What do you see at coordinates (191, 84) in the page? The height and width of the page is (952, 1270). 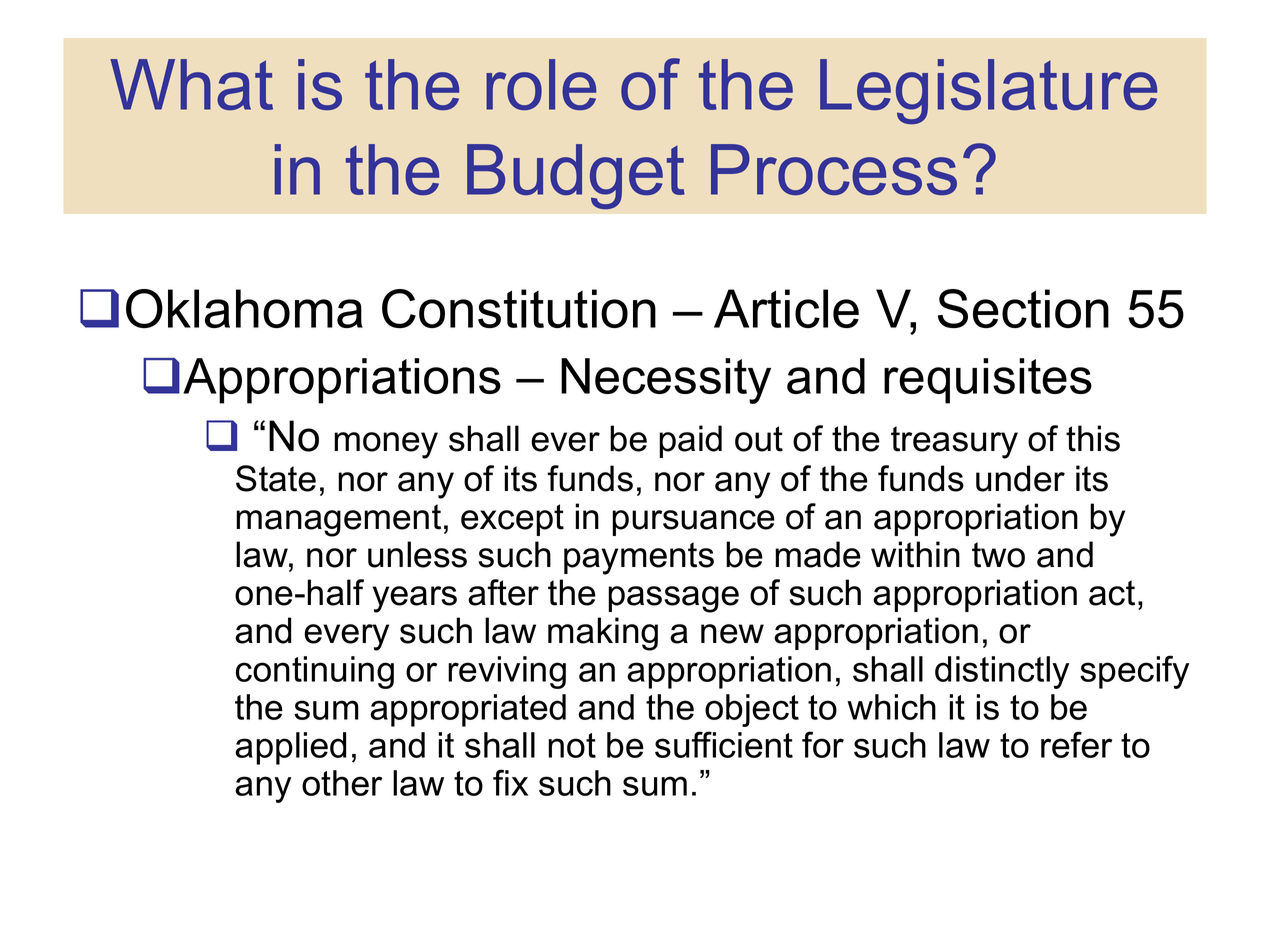 I see `What` at bounding box center [191, 84].
